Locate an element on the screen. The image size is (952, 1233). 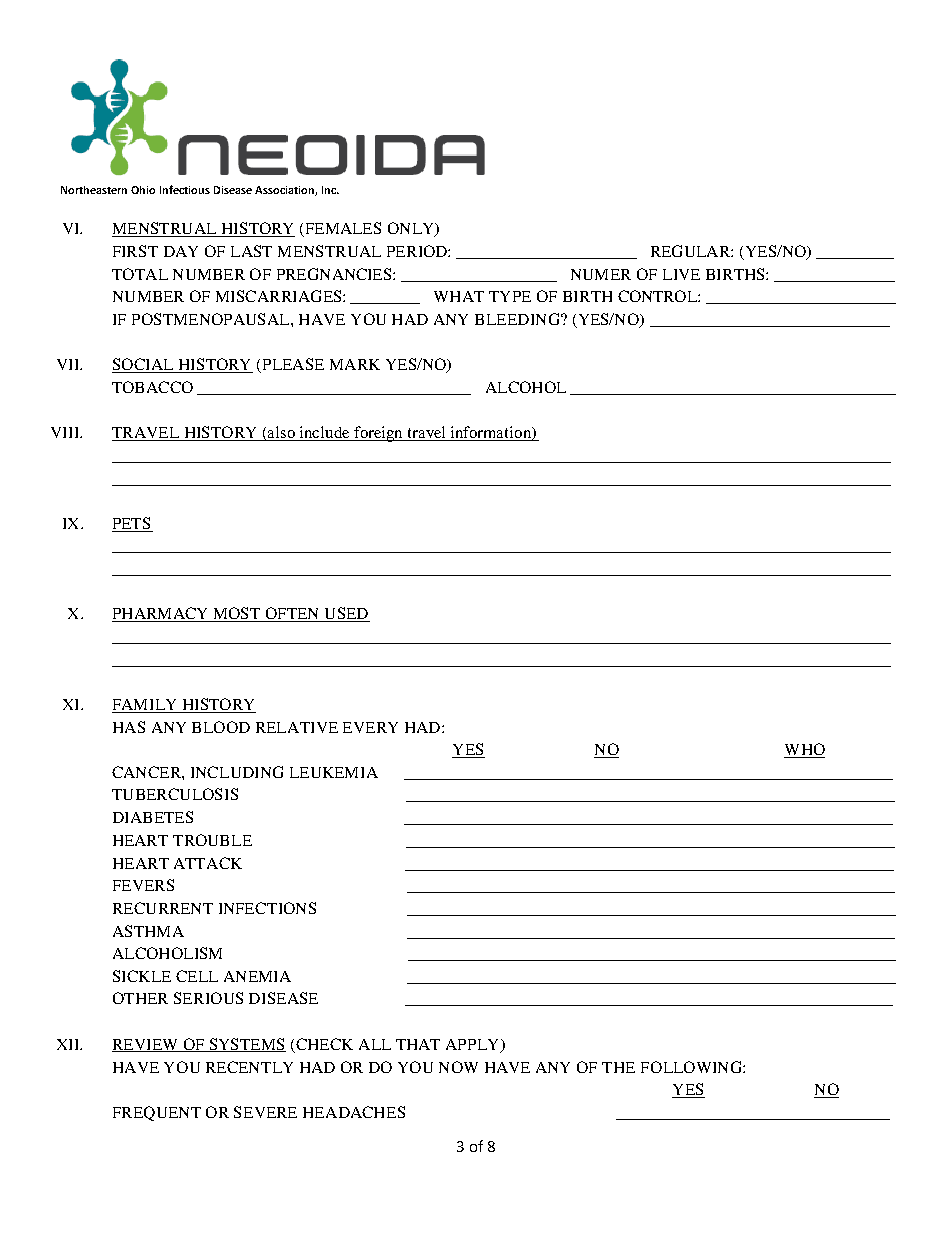
FEVERS is located at coordinates (143, 885).
